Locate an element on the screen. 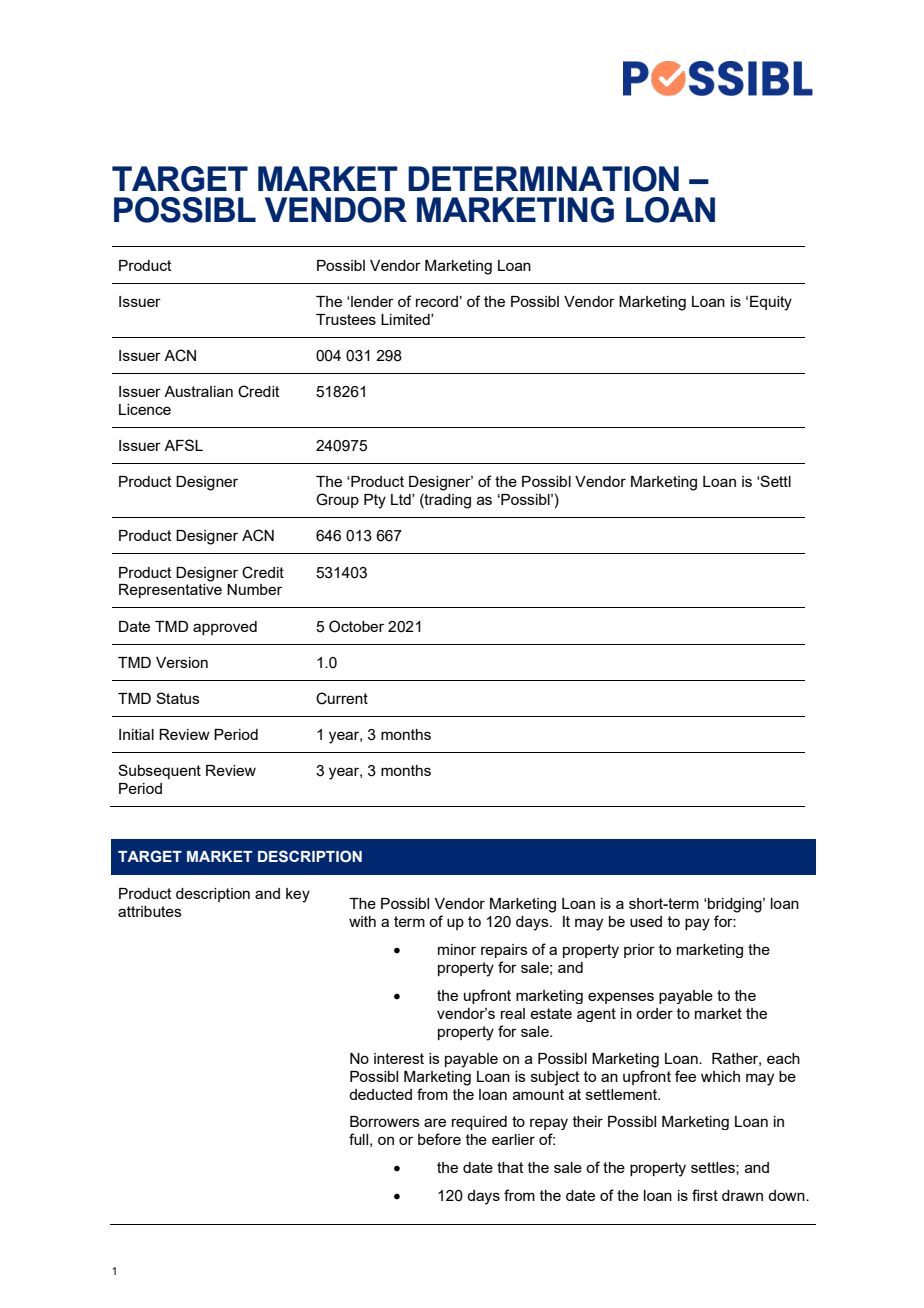  Australian is located at coordinates (198, 391).
